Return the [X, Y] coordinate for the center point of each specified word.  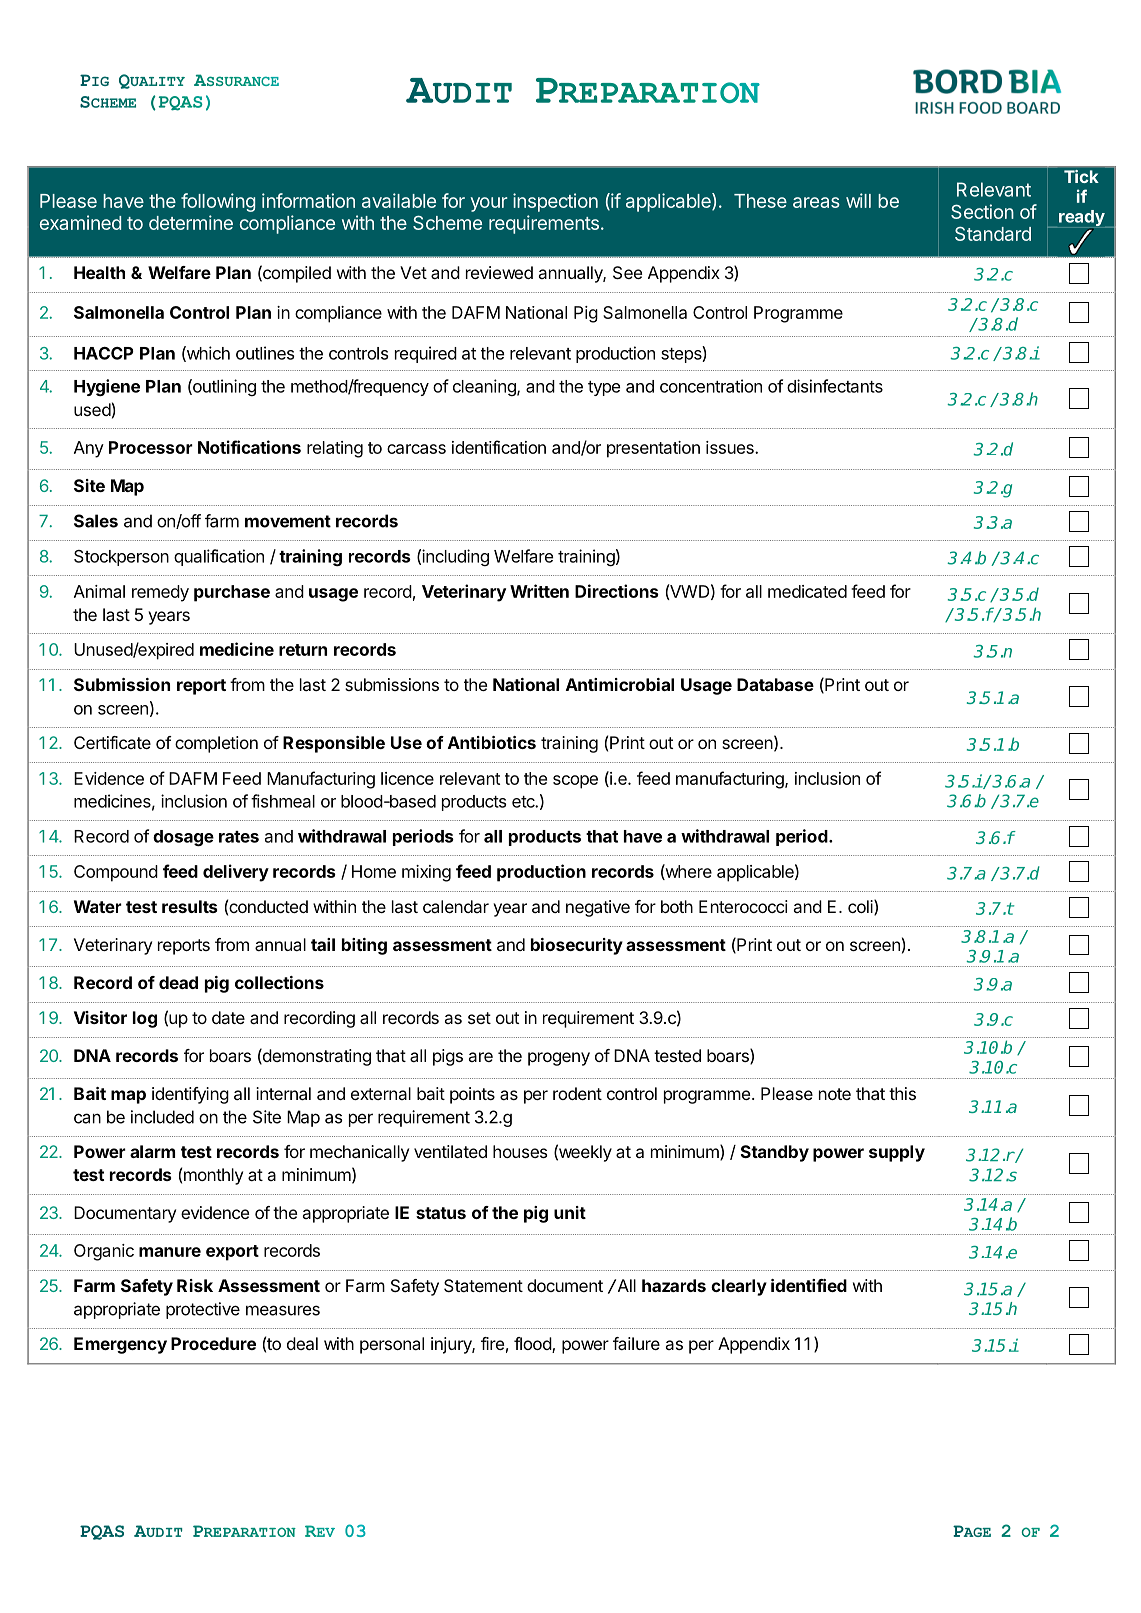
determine [191, 222]
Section [982, 211]
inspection [555, 202]
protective [203, 1310]
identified [809, 1285]
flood [533, 1345]
